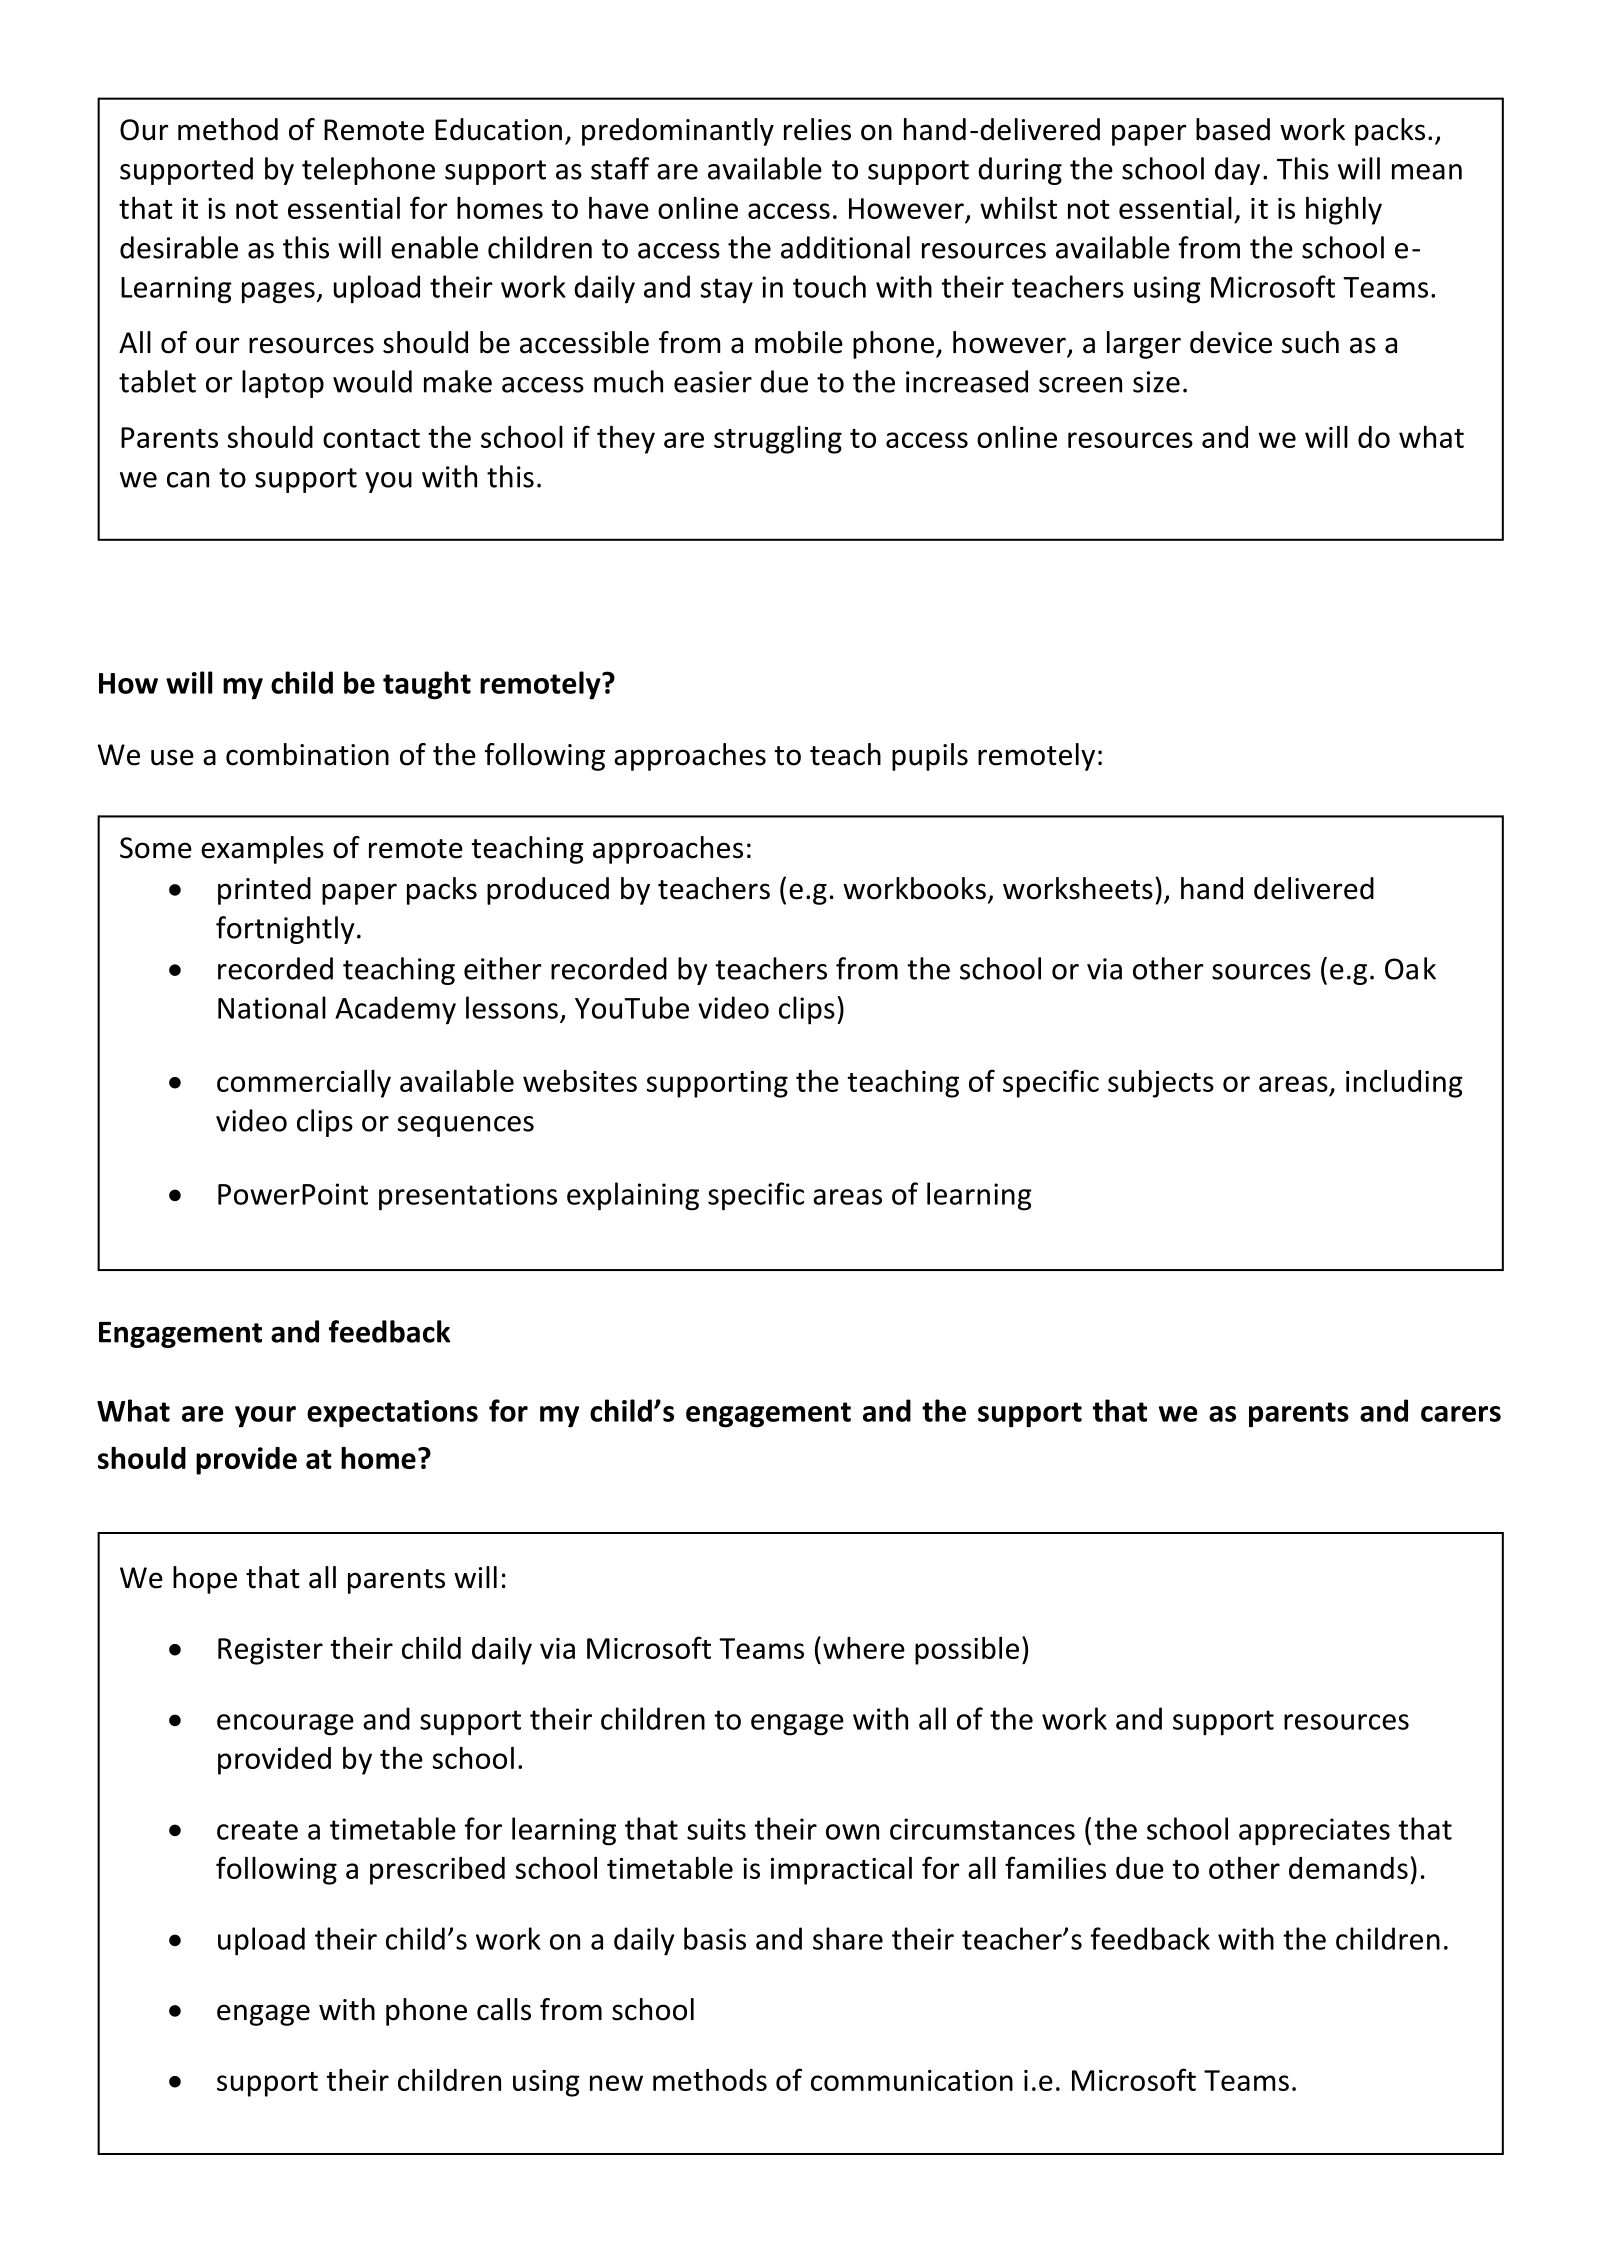  What do you see at coordinates (434, 247) in the screenshot?
I see `enable` at bounding box center [434, 247].
